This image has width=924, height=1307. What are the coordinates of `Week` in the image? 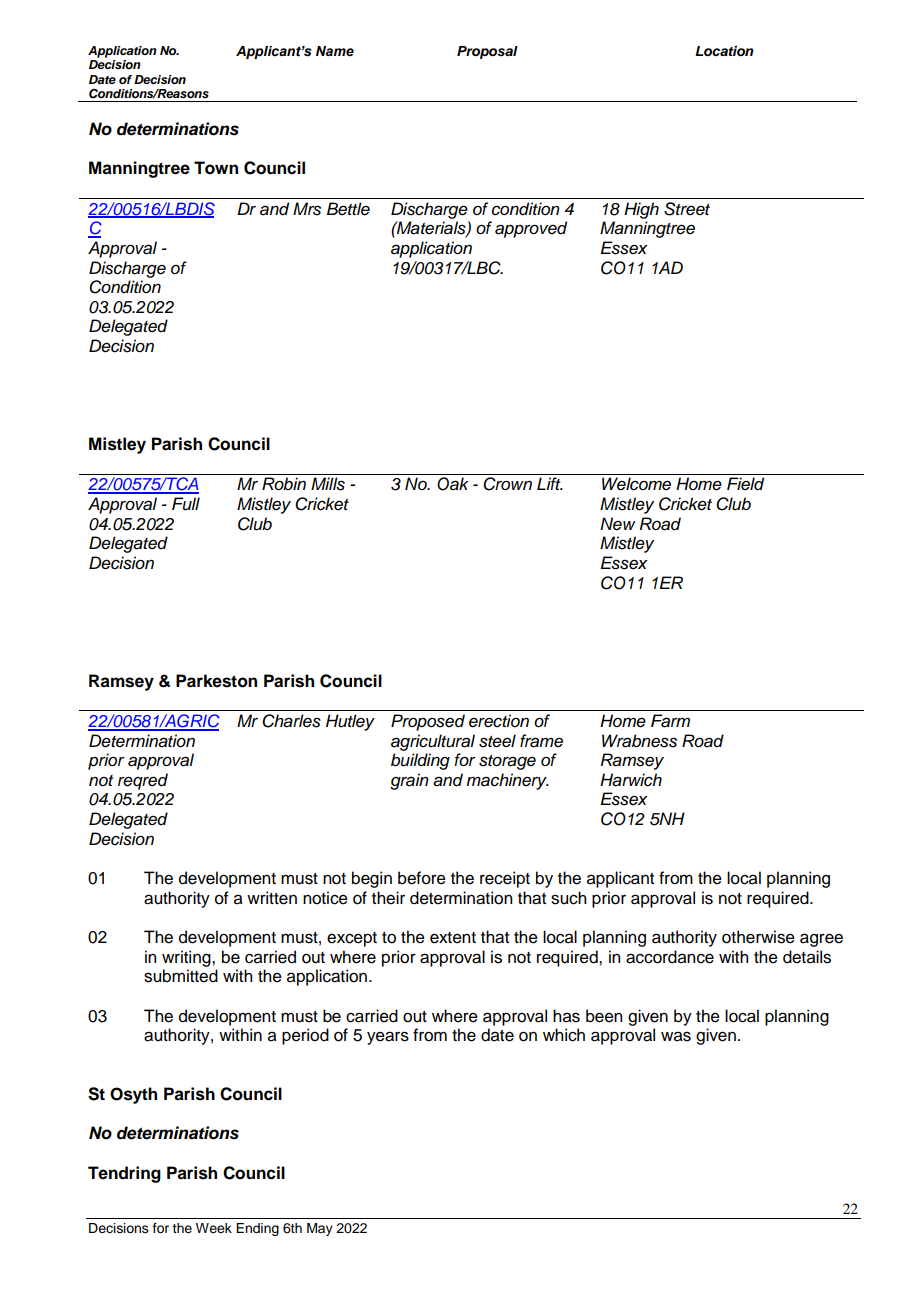 It's located at (214, 1228).
